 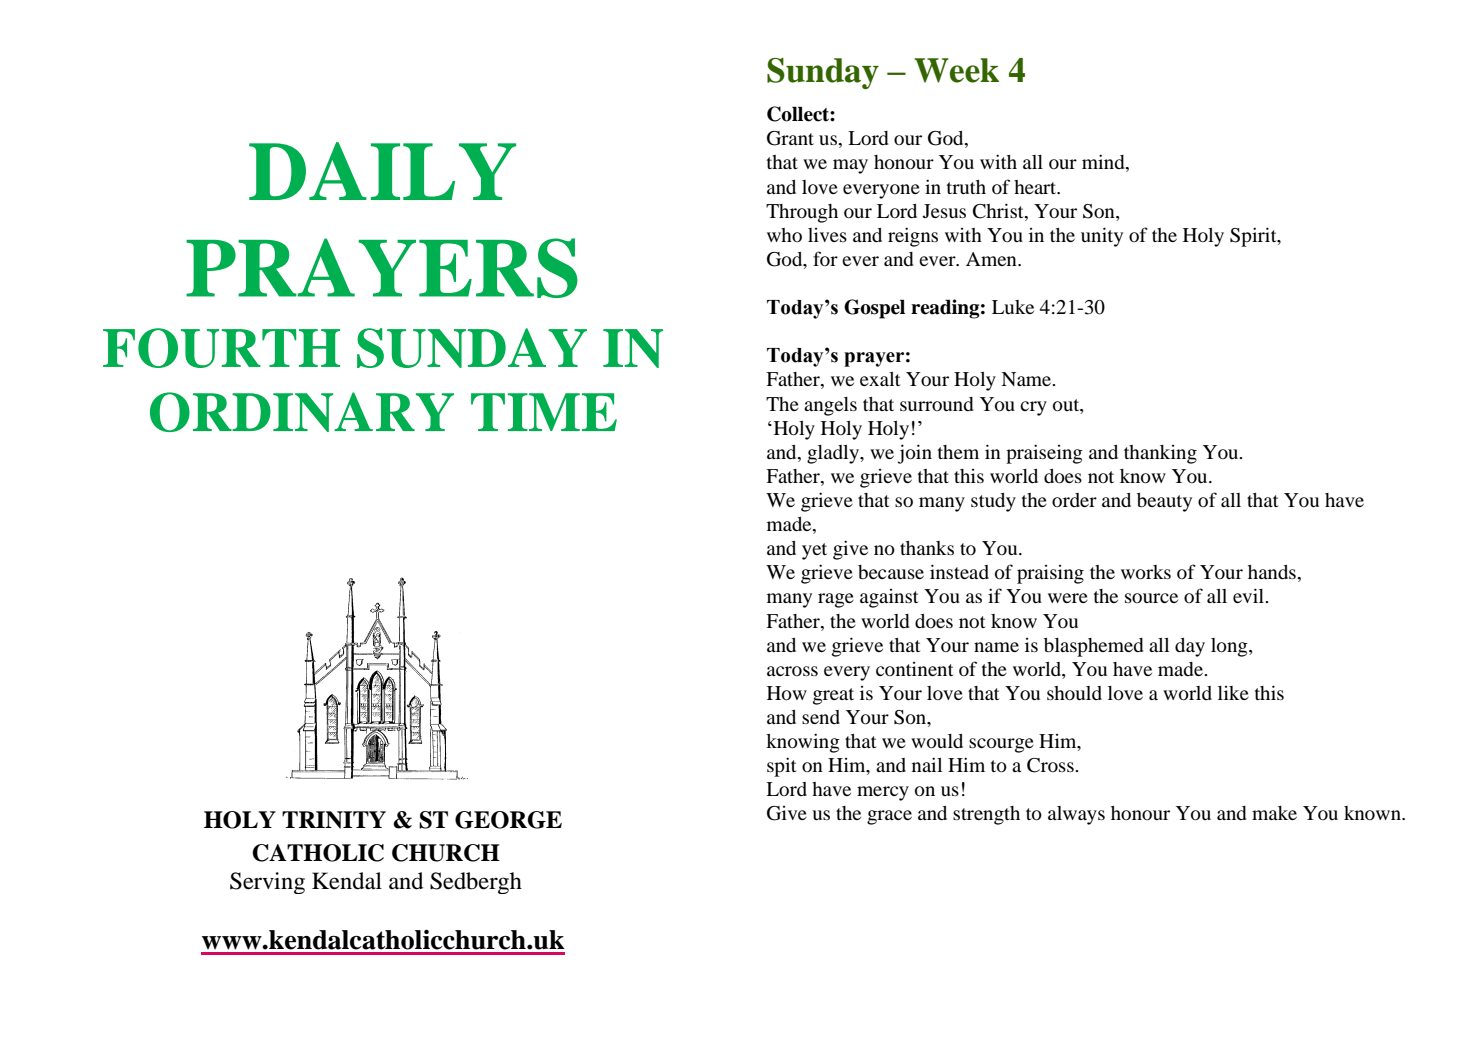 I want to click on DAILY, so click(x=382, y=171).
